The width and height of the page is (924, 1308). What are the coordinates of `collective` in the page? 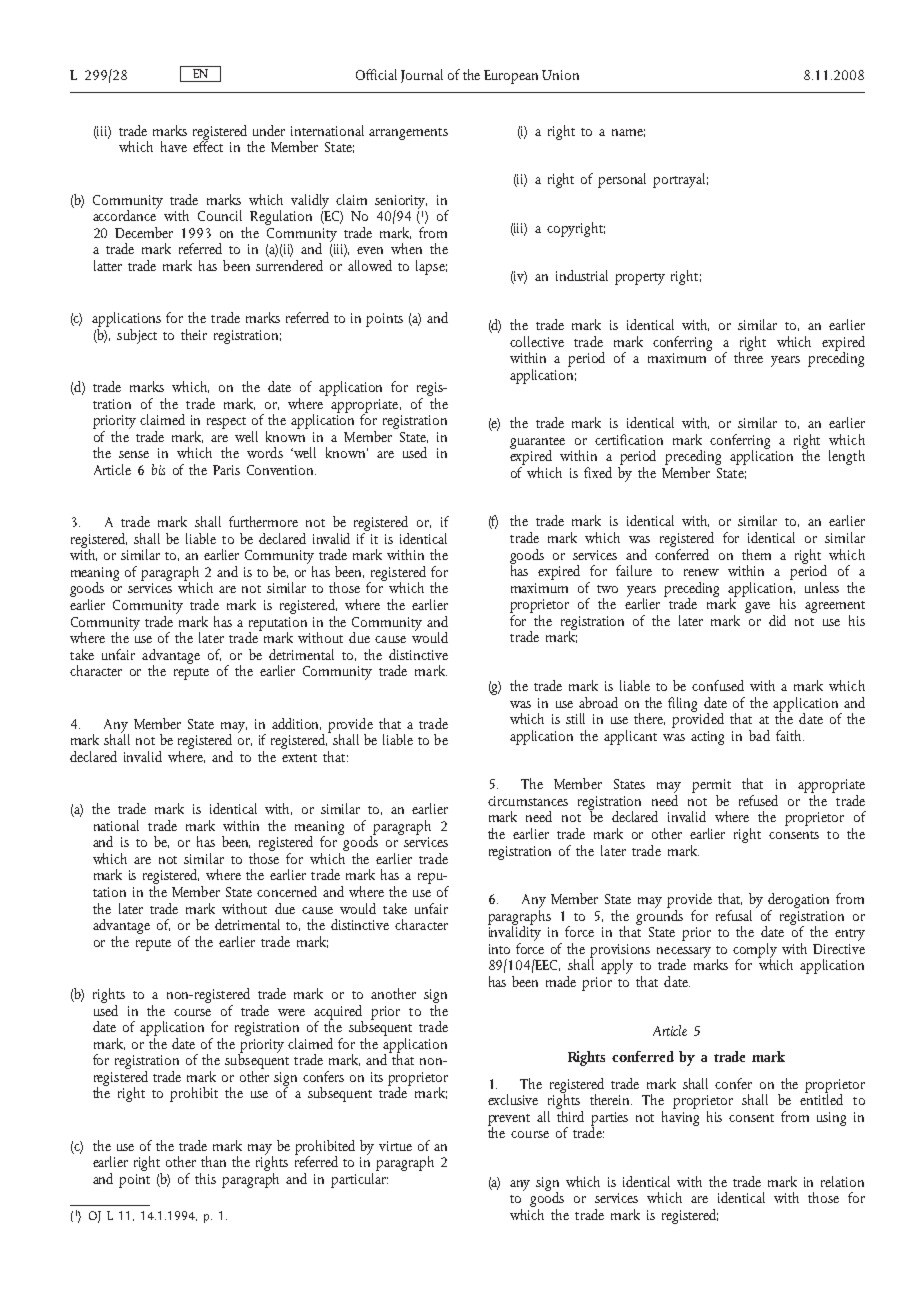 It's located at (537, 341).
